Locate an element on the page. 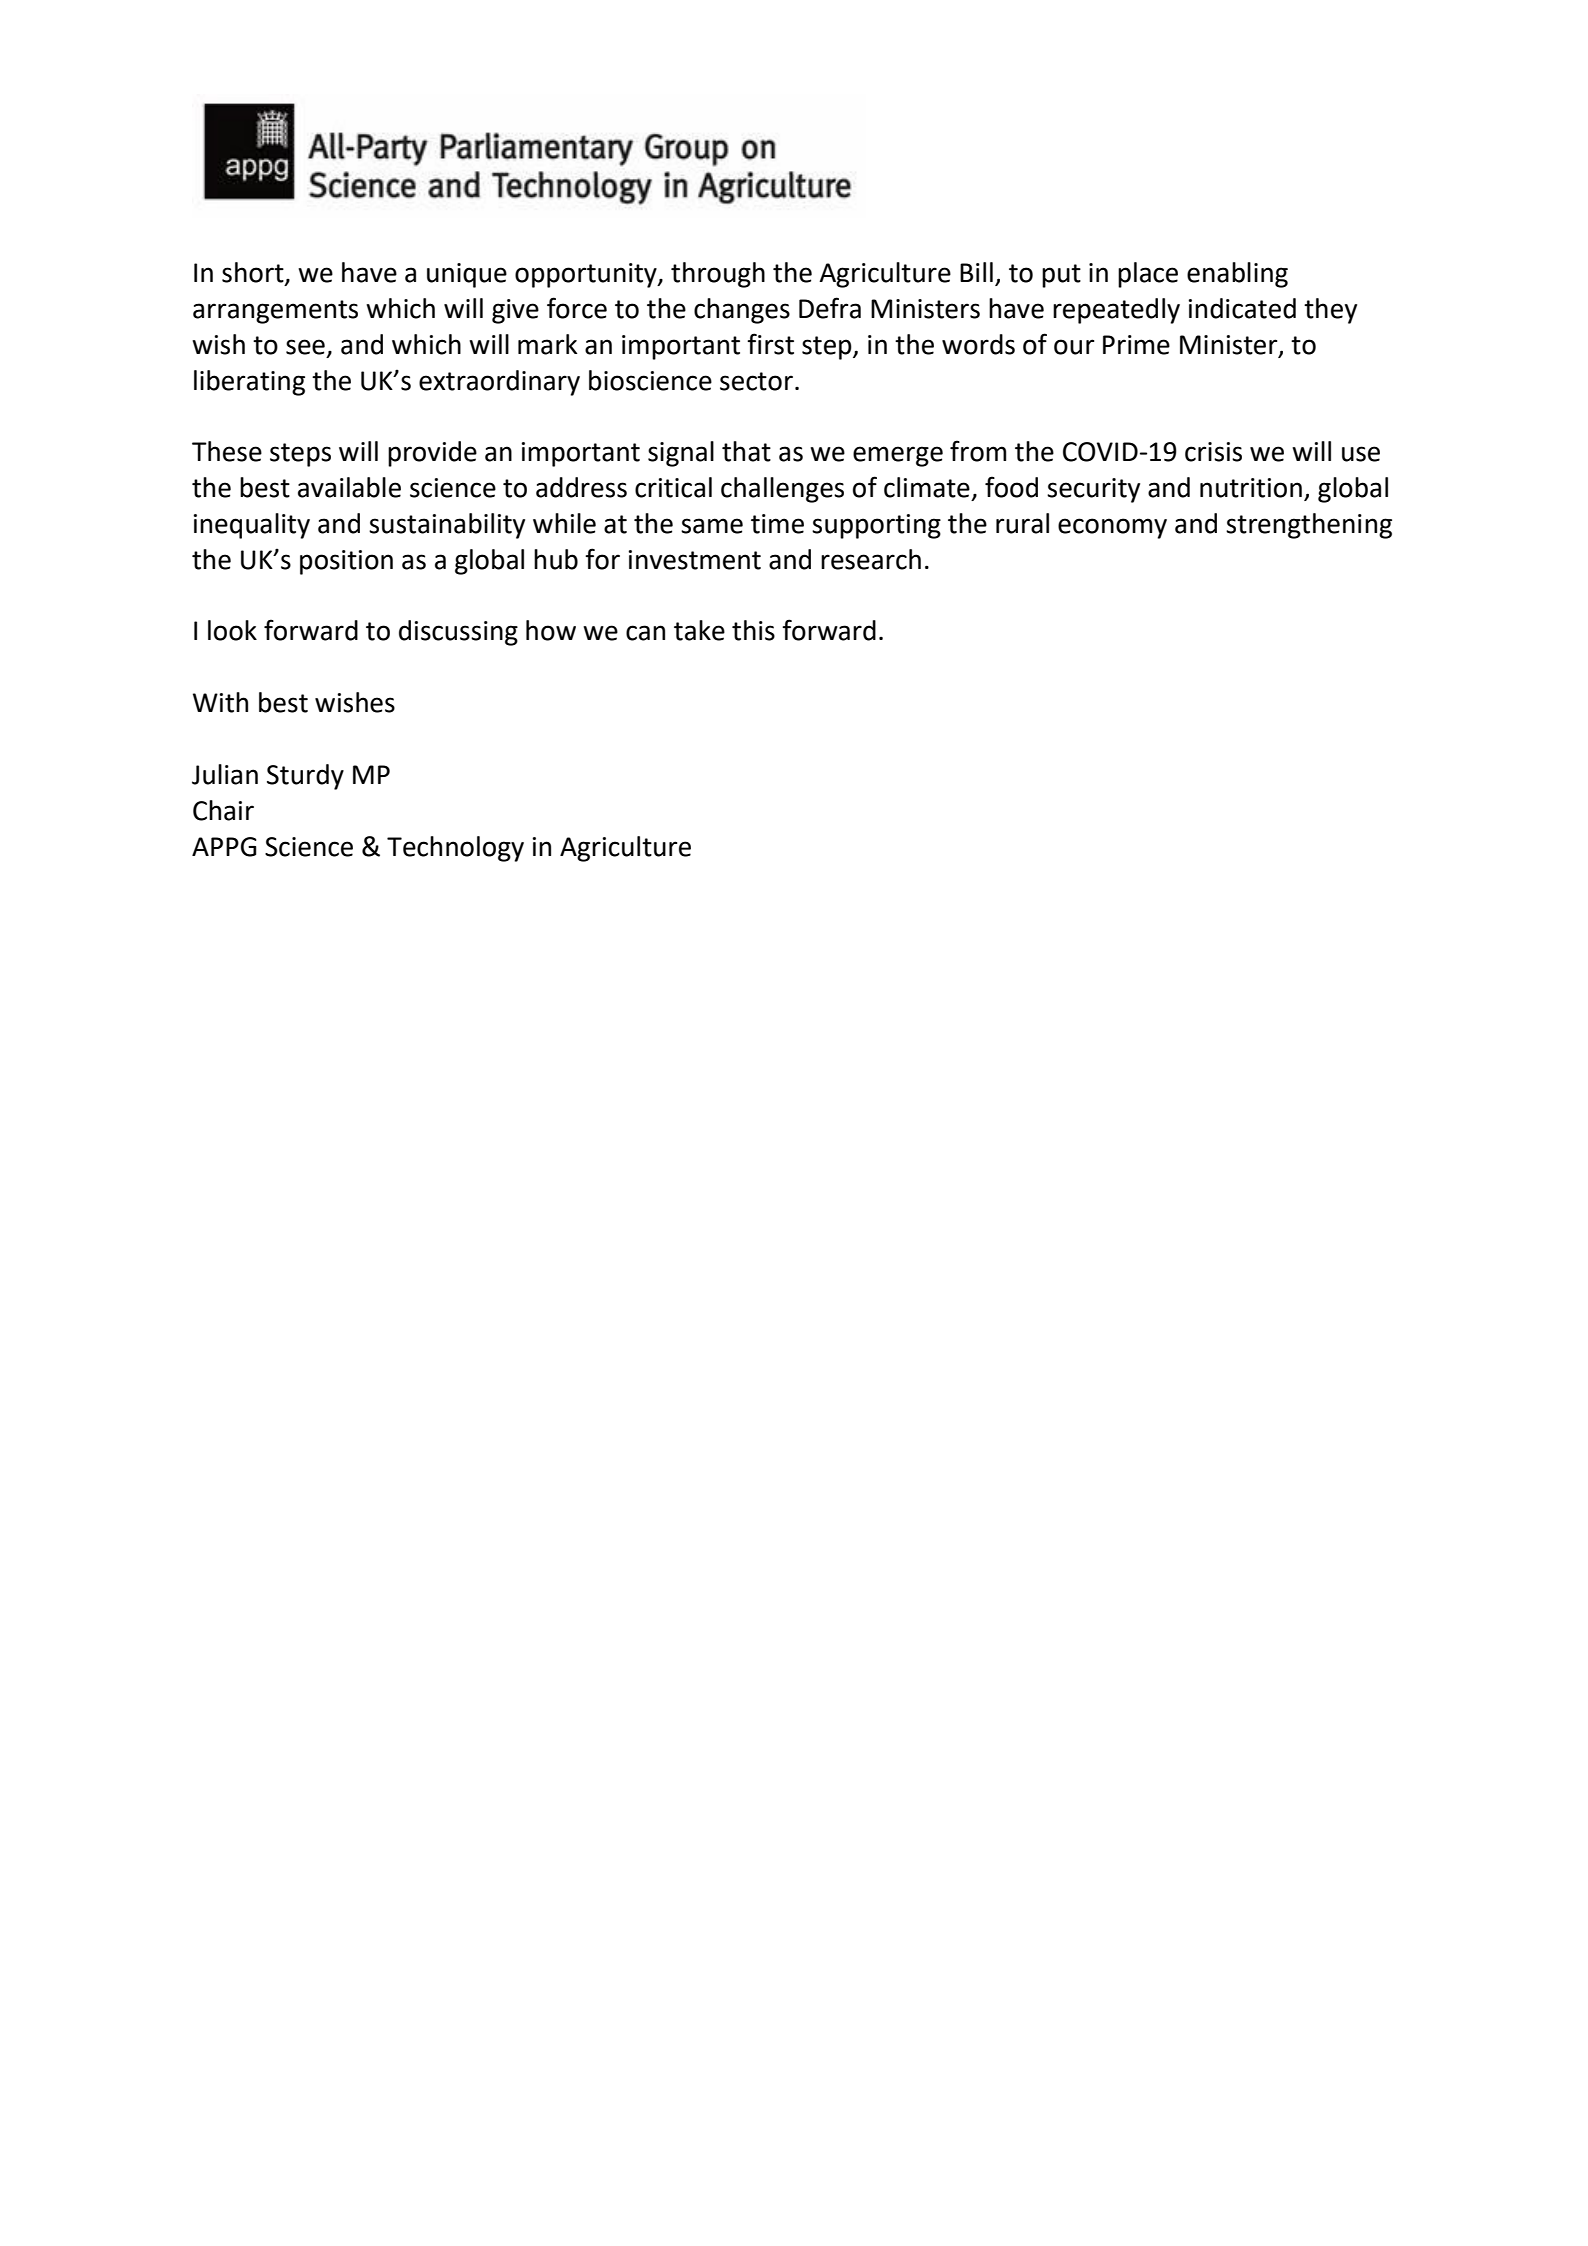 Image resolution: width=1588 pixels, height=2246 pixels. crisis is located at coordinates (1213, 452).
